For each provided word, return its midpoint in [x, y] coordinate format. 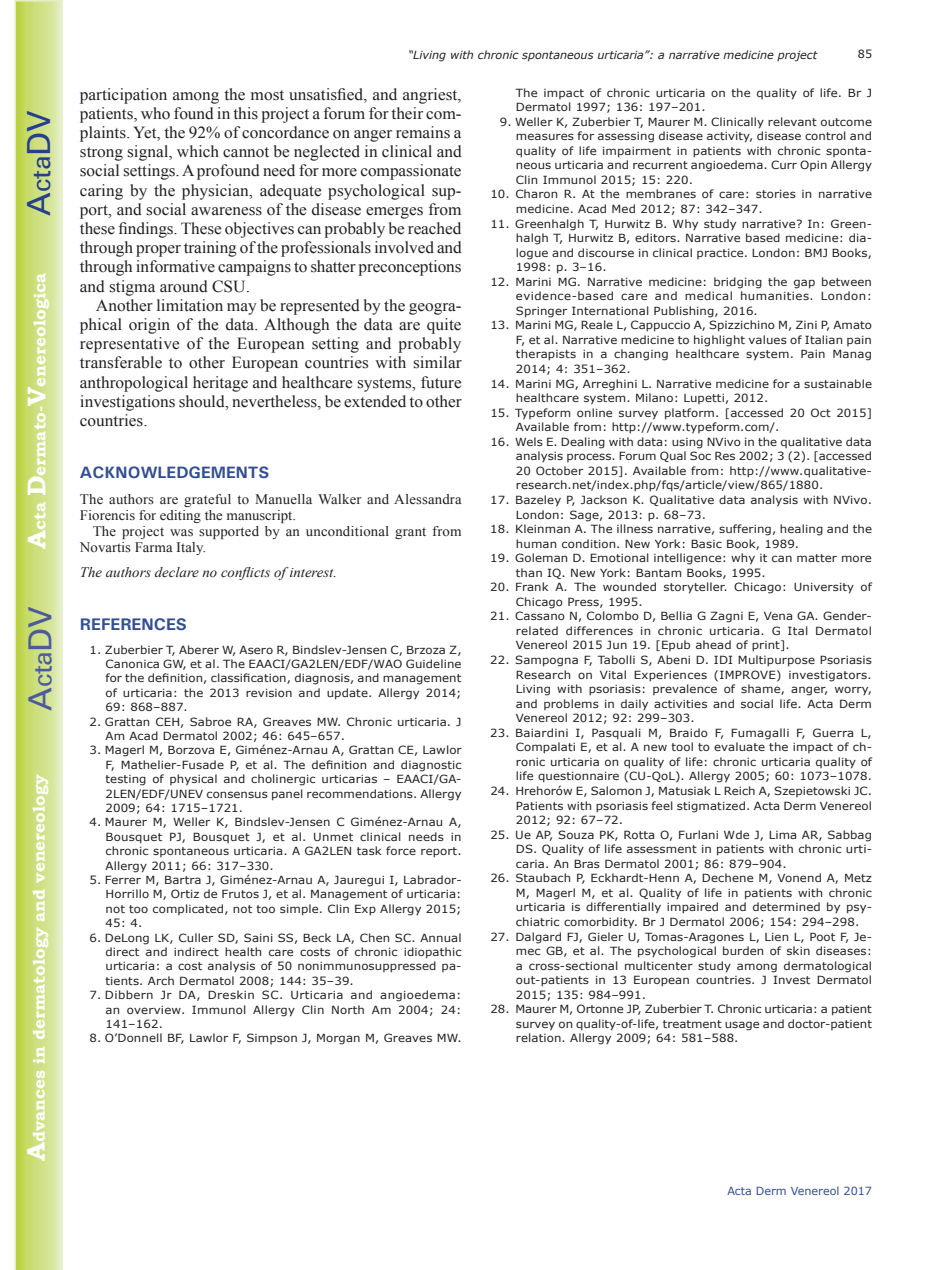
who [155, 113]
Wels [529, 441]
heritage [220, 384]
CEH [167, 721]
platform [689, 414]
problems [571, 704]
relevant [792, 121]
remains [423, 132]
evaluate [739, 746]
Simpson [272, 1038]
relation [539, 1037]
